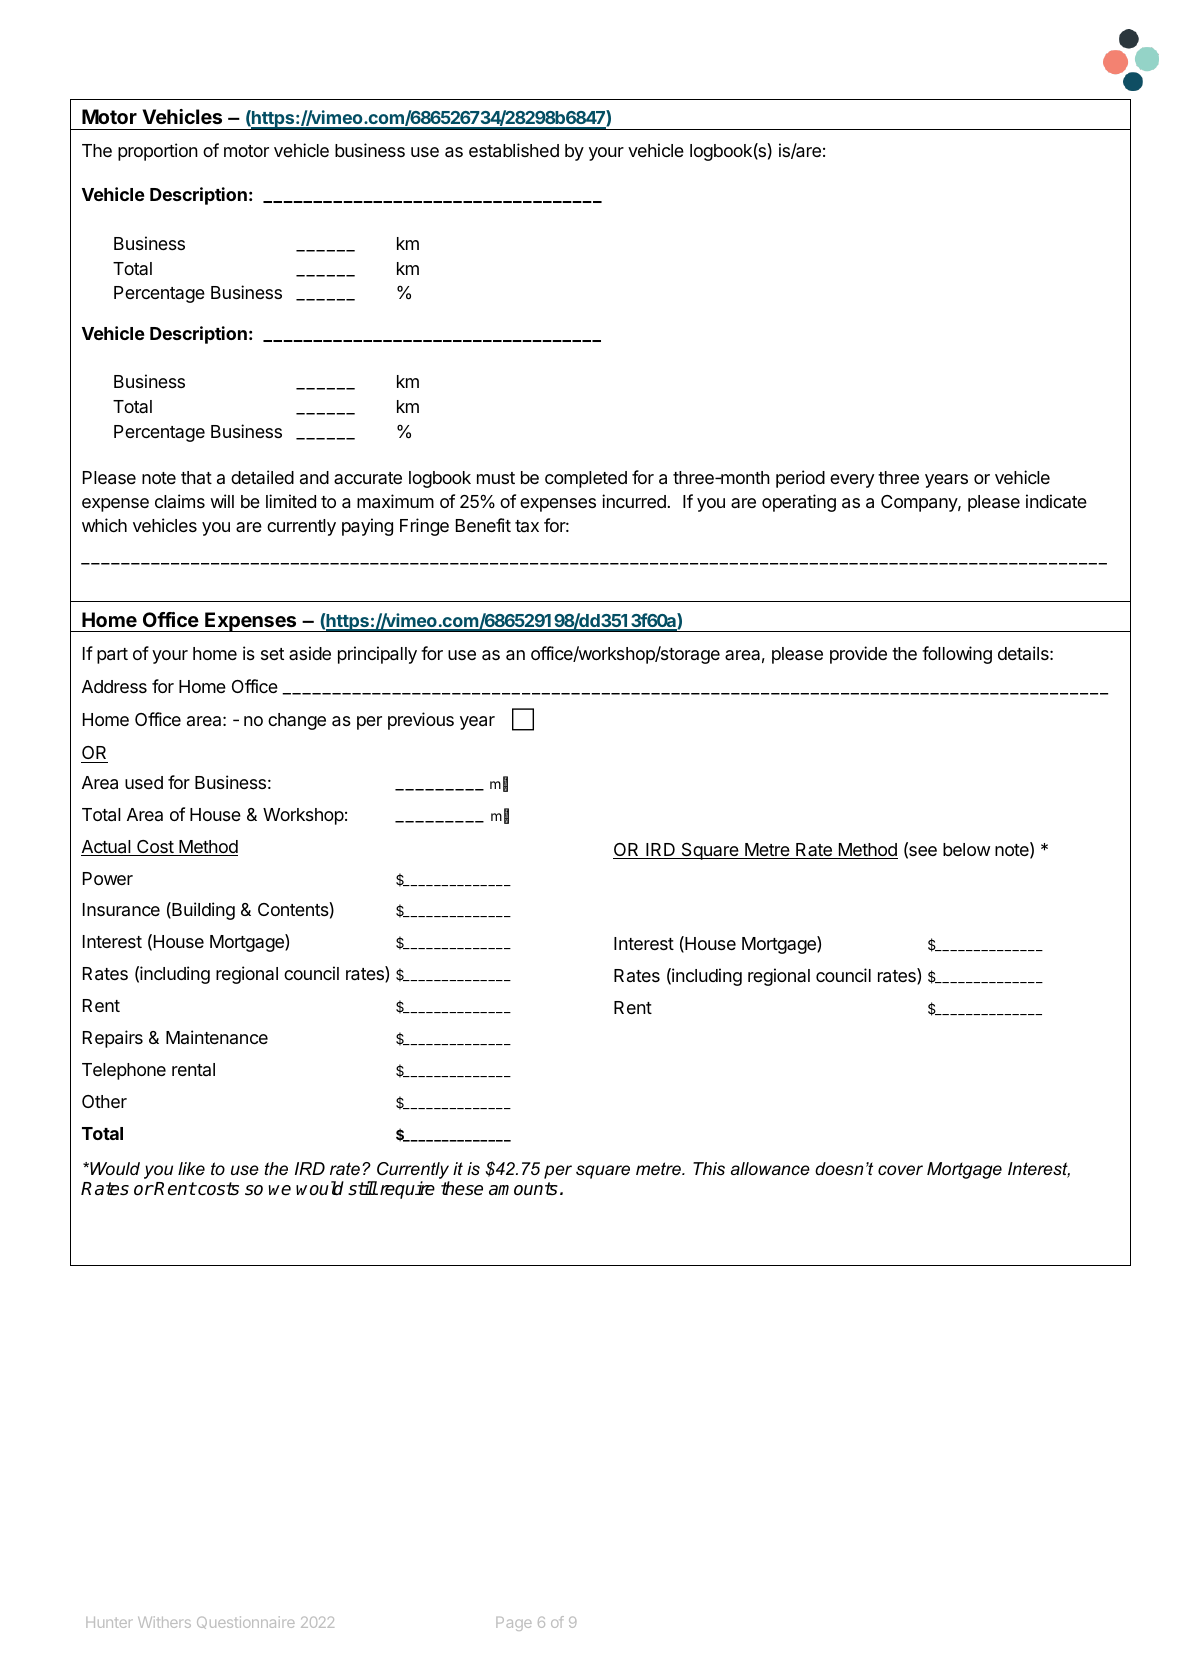 Image resolution: width=1187 pixels, height=1677 pixels. Describe the element at coordinates (514, 150) in the image. I see `established` at that location.
